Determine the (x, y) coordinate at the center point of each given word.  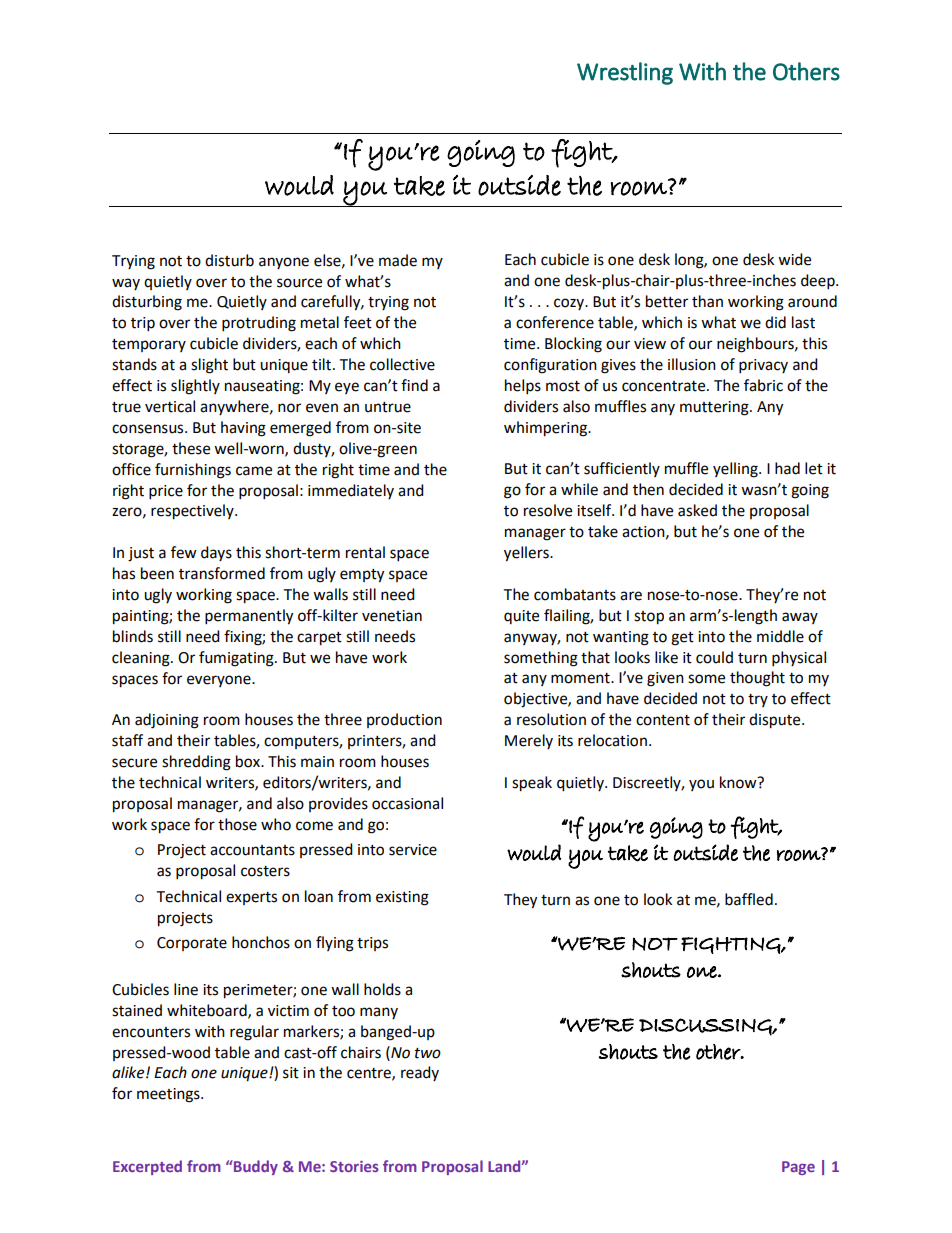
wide (794, 259)
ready (420, 1073)
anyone (284, 263)
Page (798, 1168)
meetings (169, 1095)
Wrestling (625, 73)
